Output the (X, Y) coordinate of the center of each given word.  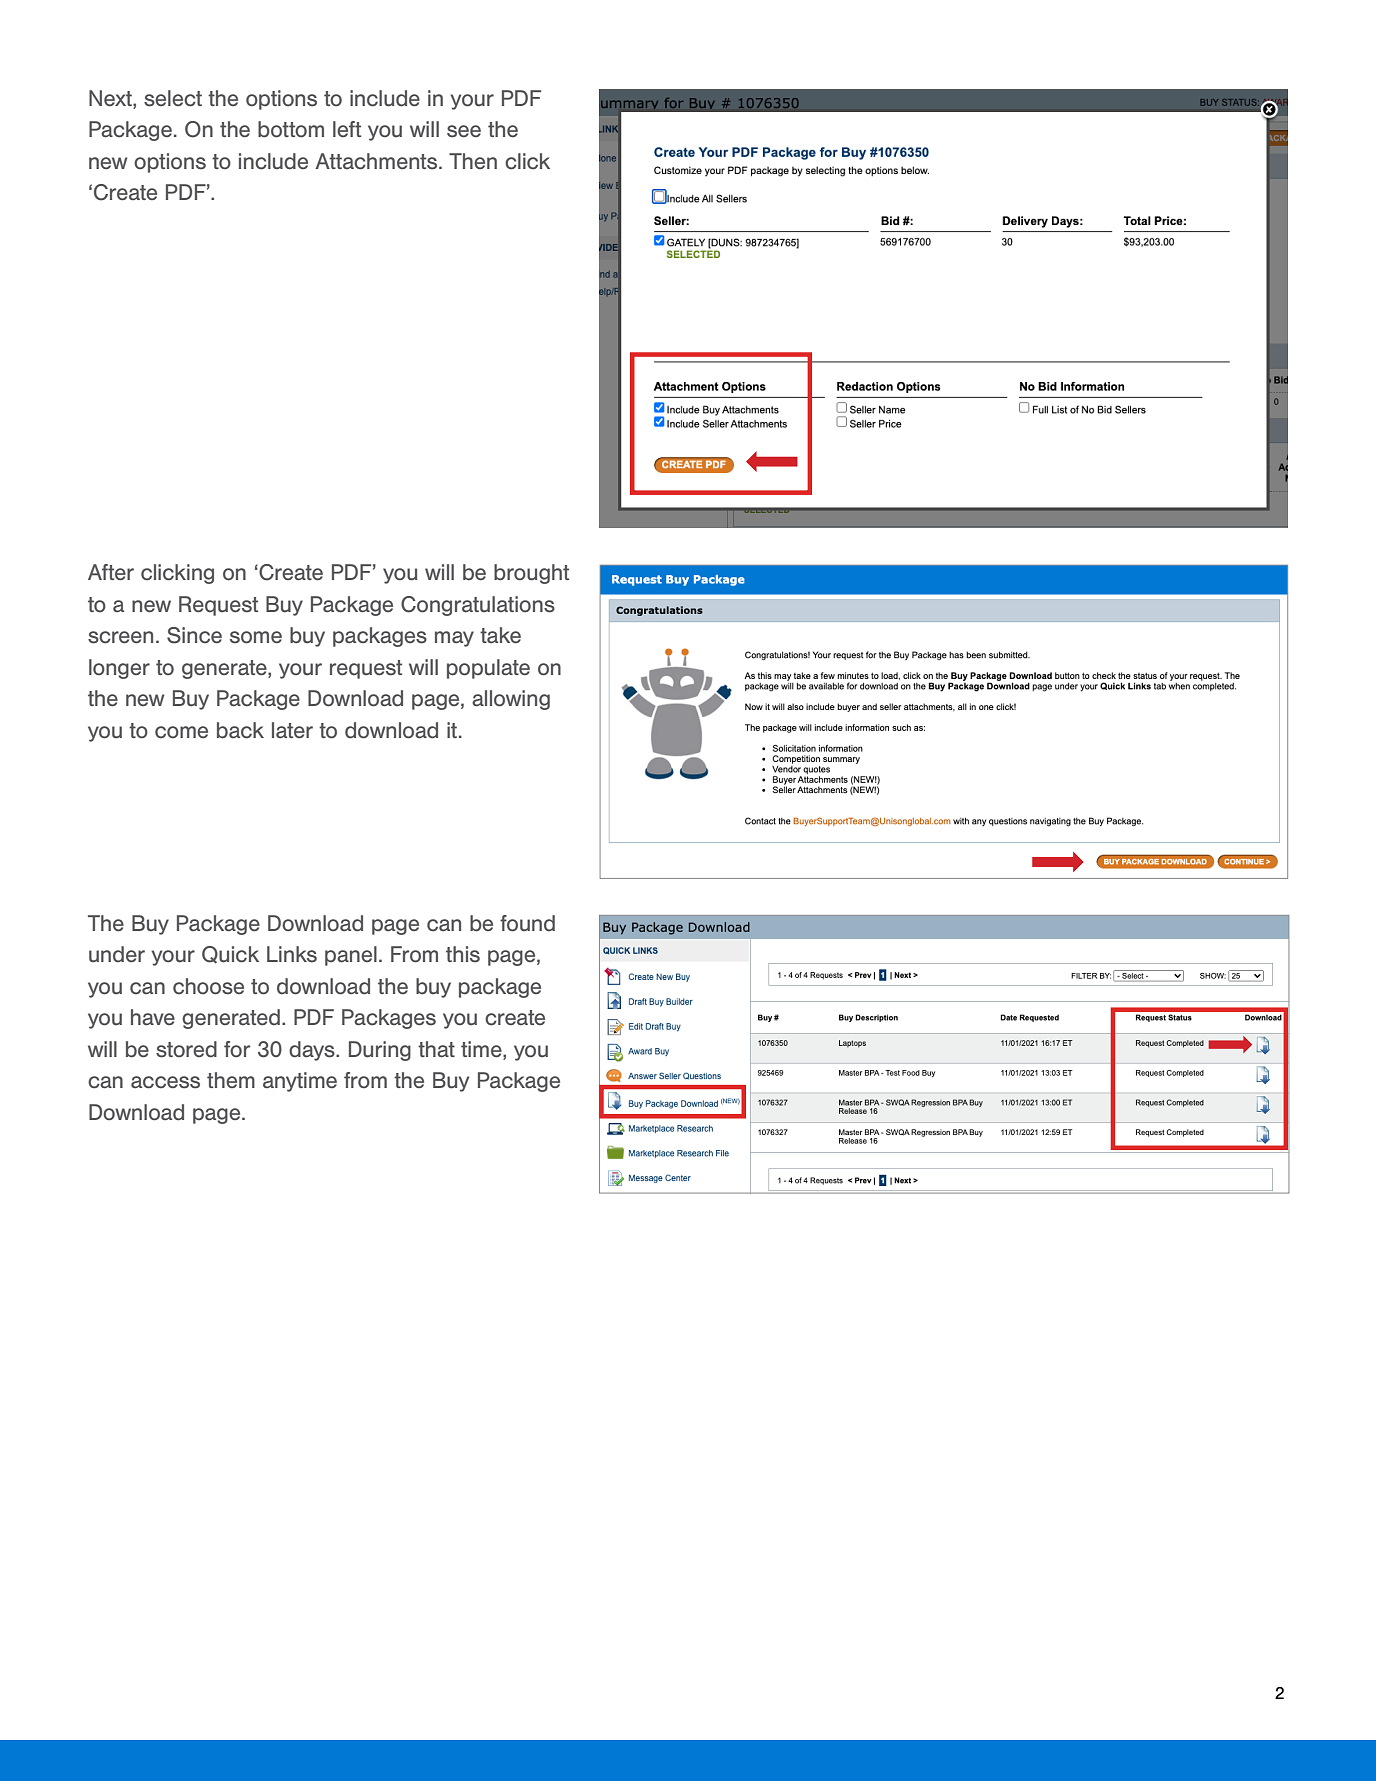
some (256, 637)
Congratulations (478, 606)
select (173, 98)
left (347, 129)
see (464, 131)
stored (186, 1049)
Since (194, 635)
